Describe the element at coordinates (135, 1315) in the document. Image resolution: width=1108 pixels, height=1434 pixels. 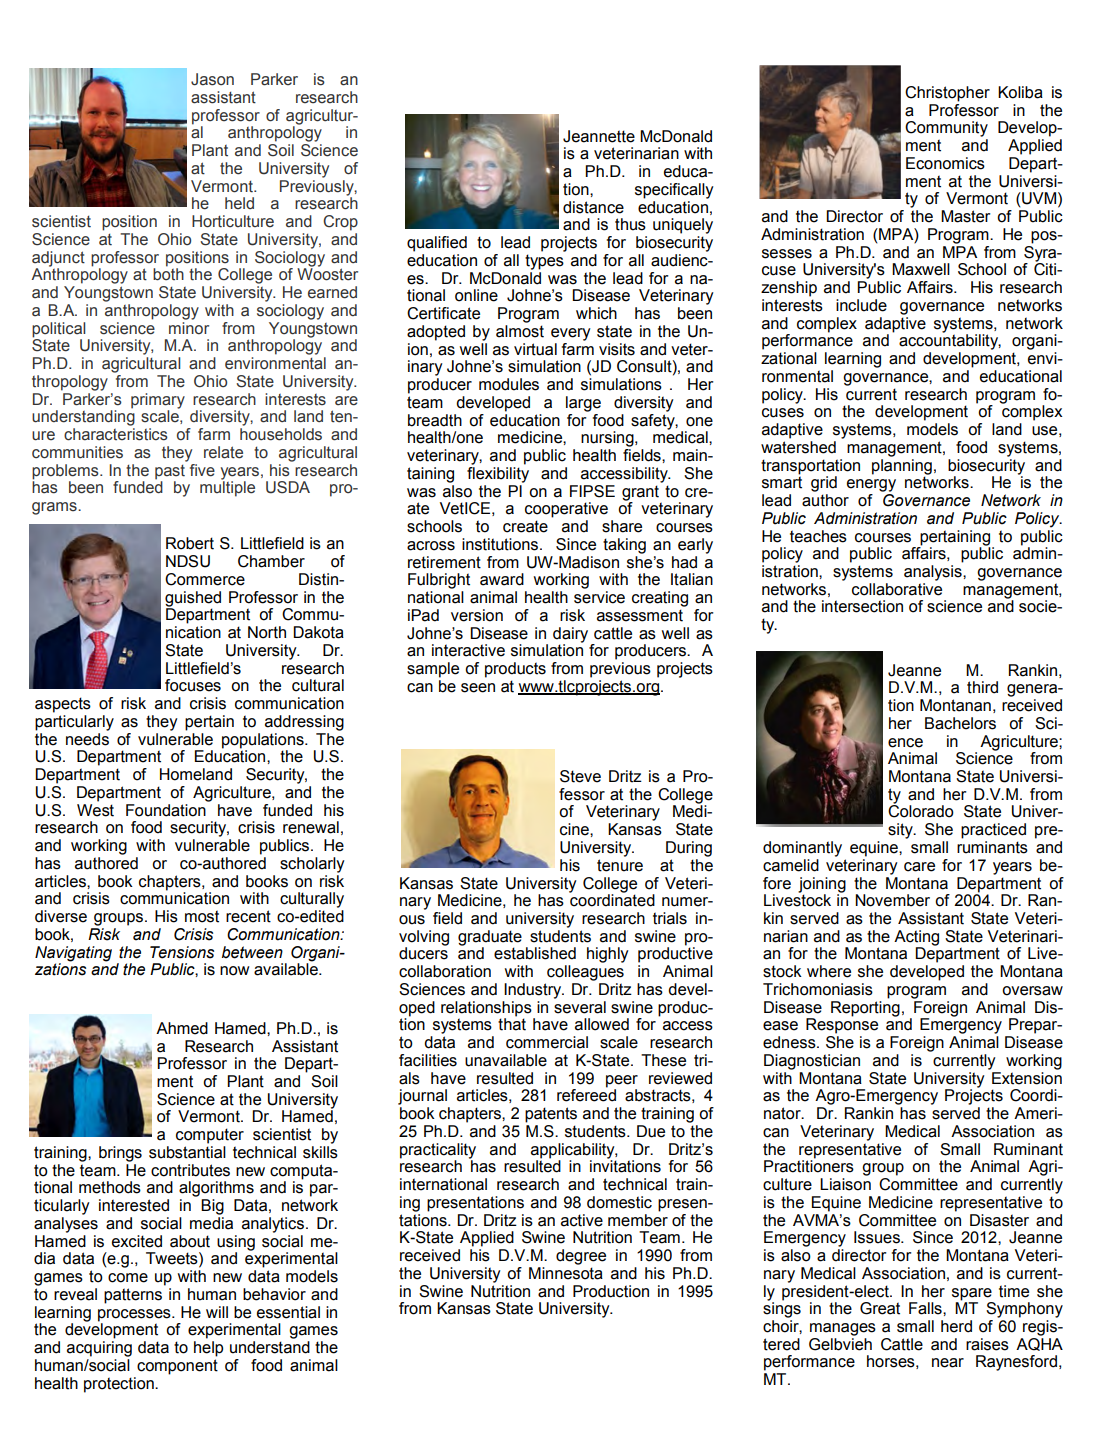
I see `processes` at that location.
